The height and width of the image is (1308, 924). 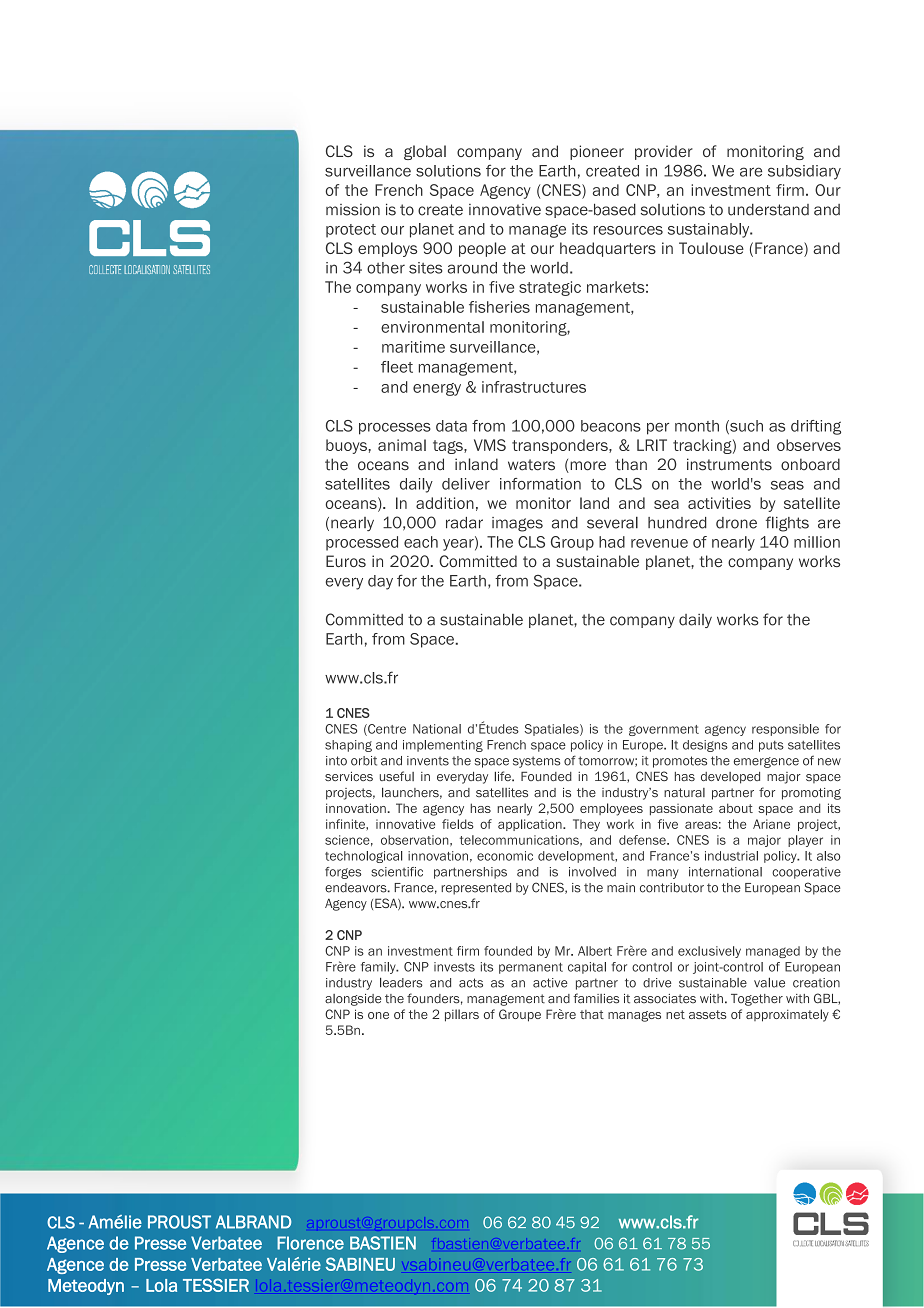 What do you see at coordinates (769, 983) in the image?
I see `value` at bounding box center [769, 983].
